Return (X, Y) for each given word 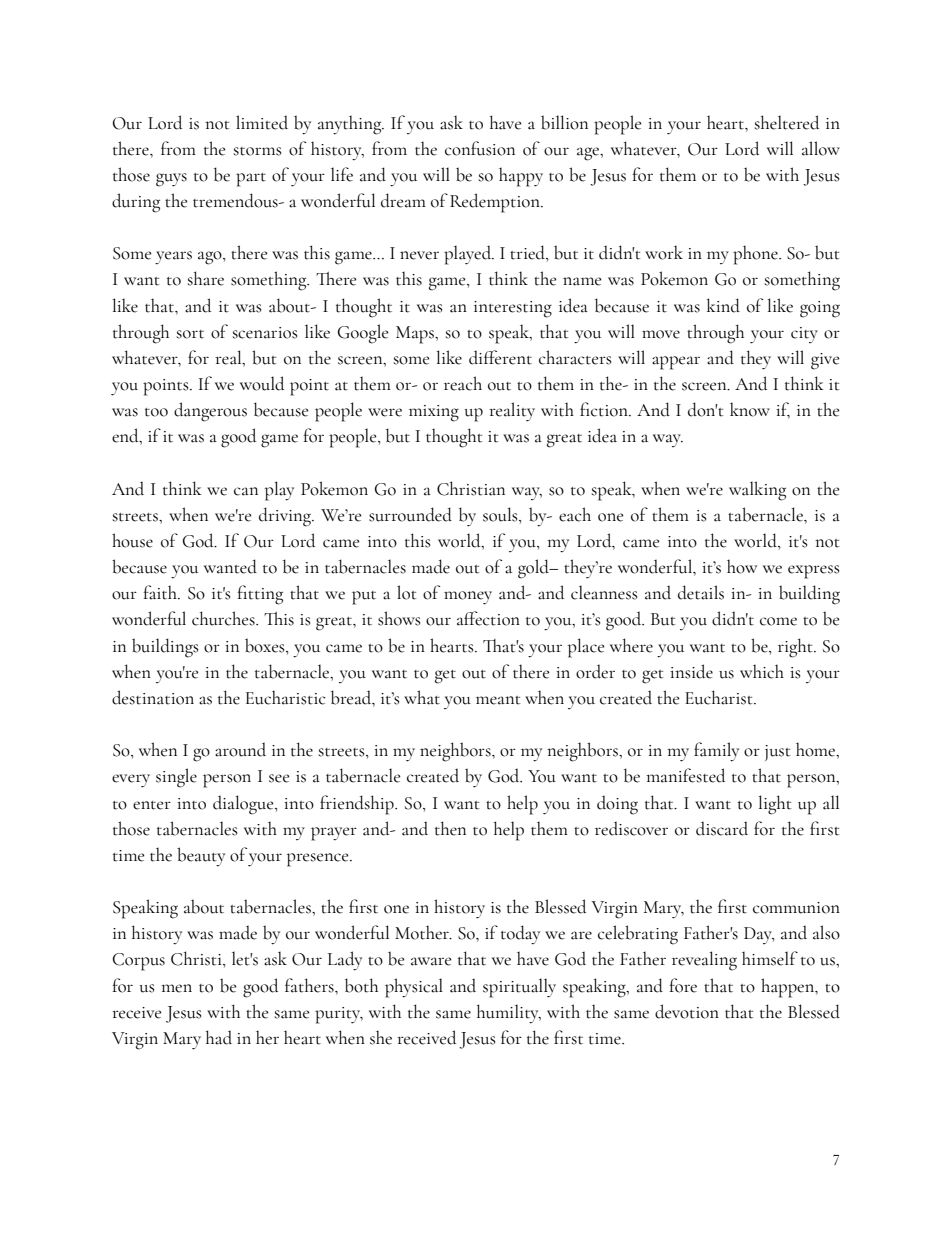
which (762, 671)
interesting (513, 309)
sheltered (787, 122)
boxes (266, 645)
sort (190, 334)
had (219, 1037)
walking (757, 491)
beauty (201, 857)
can (246, 491)
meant (498, 700)
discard (722, 828)
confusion (480, 148)
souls (501, 514)
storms (257, 151)
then (450, 828)
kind (723, 305)
